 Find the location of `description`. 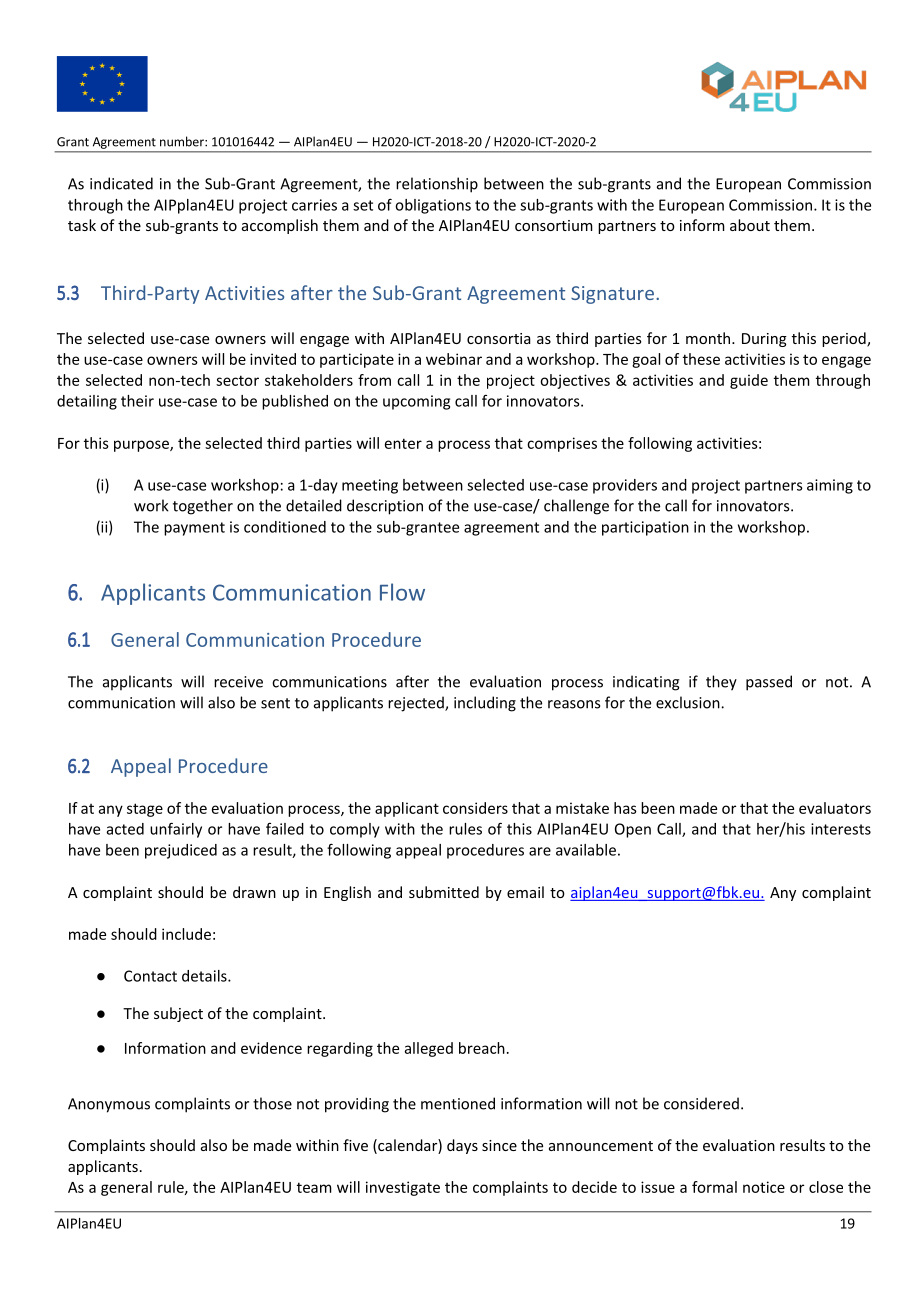

description is located at coordinates (385, 507).
